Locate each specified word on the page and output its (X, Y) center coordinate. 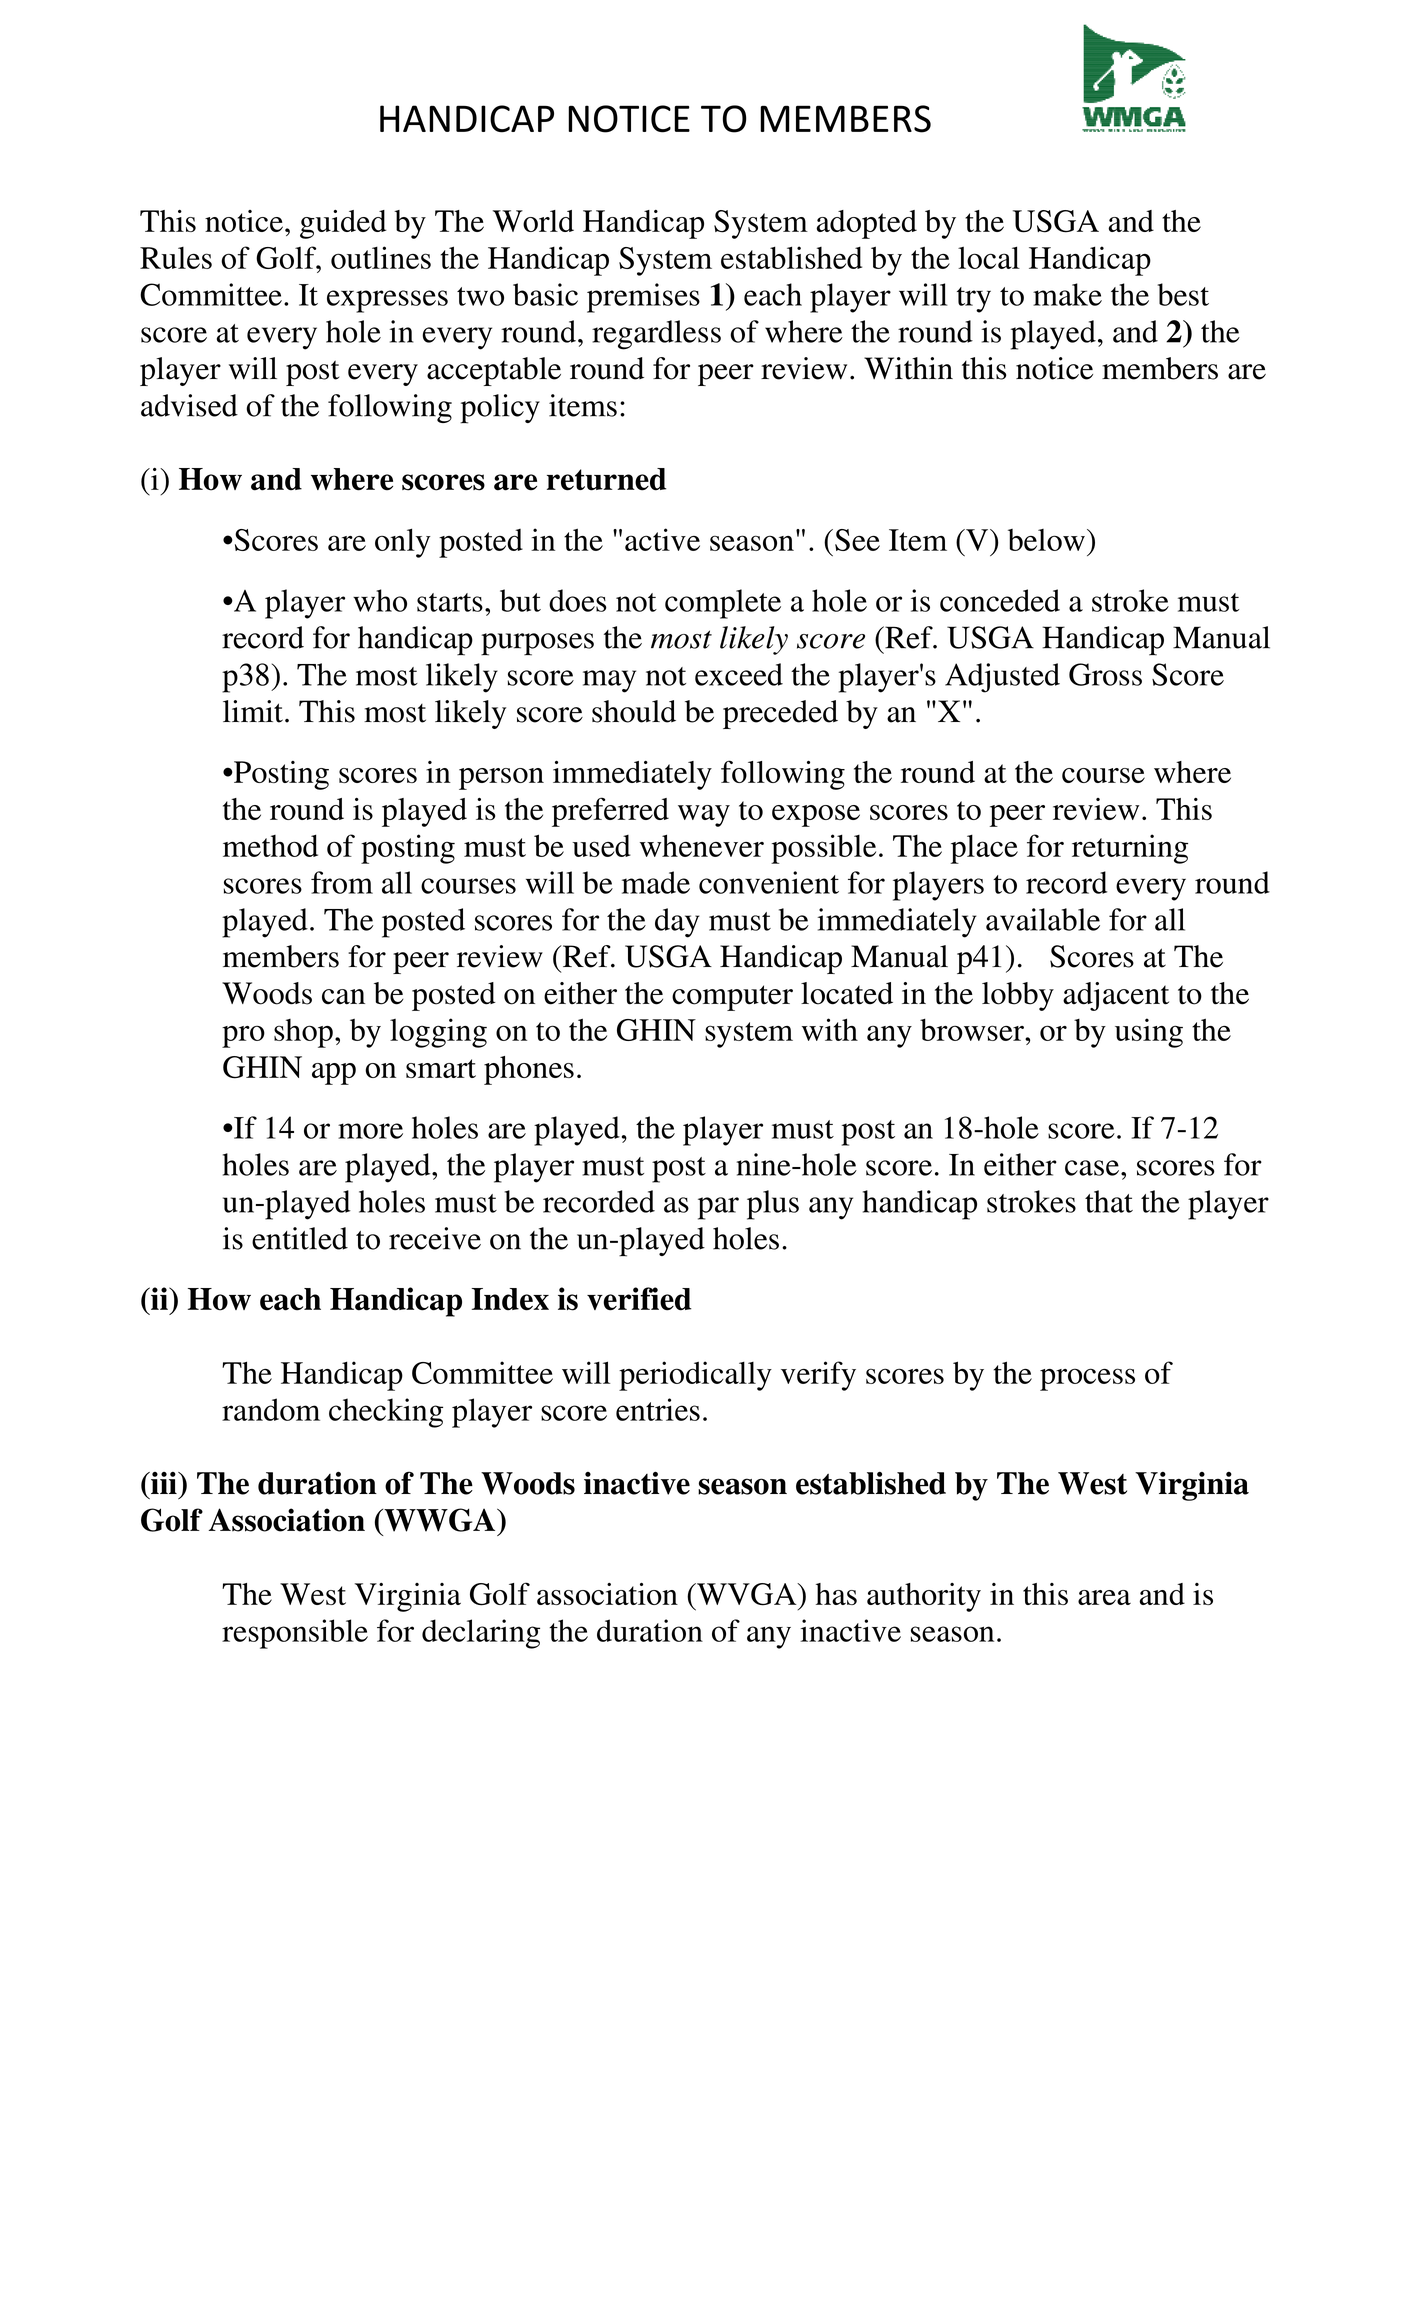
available (1043, 919)
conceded (1000, 600)
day (677, 923)
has (836, 1594)
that (1109, 1201)
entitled (300, 1238)
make (1067, 294)
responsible (295, 1634)
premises (643, 298)
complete (723, 604)
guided (343, 224)
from (342, 882)
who (380, 600)
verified (639, 1299)
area (1104, 1597)
